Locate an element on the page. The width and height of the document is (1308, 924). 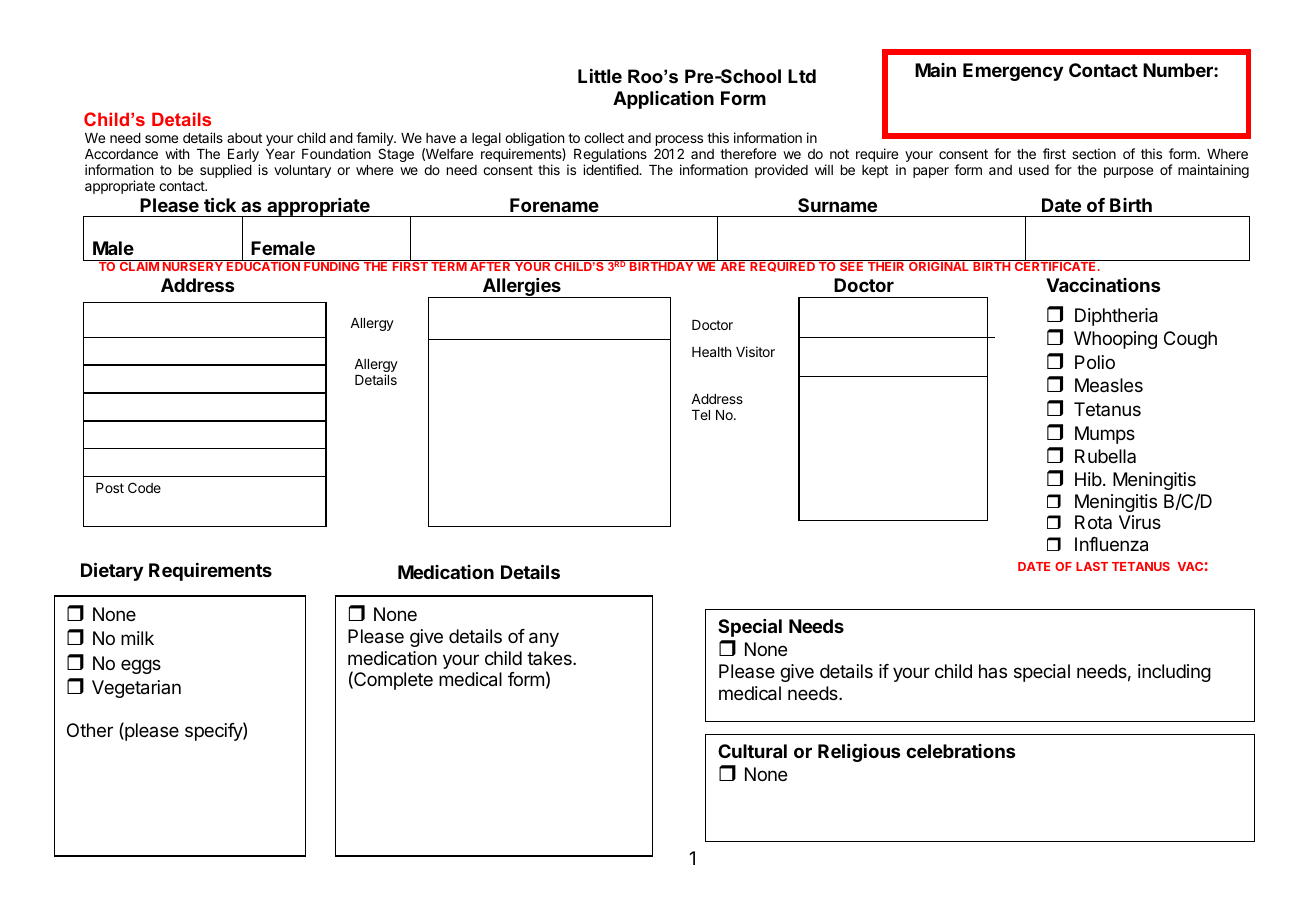
Tel is located at coordinates (701, 415).
